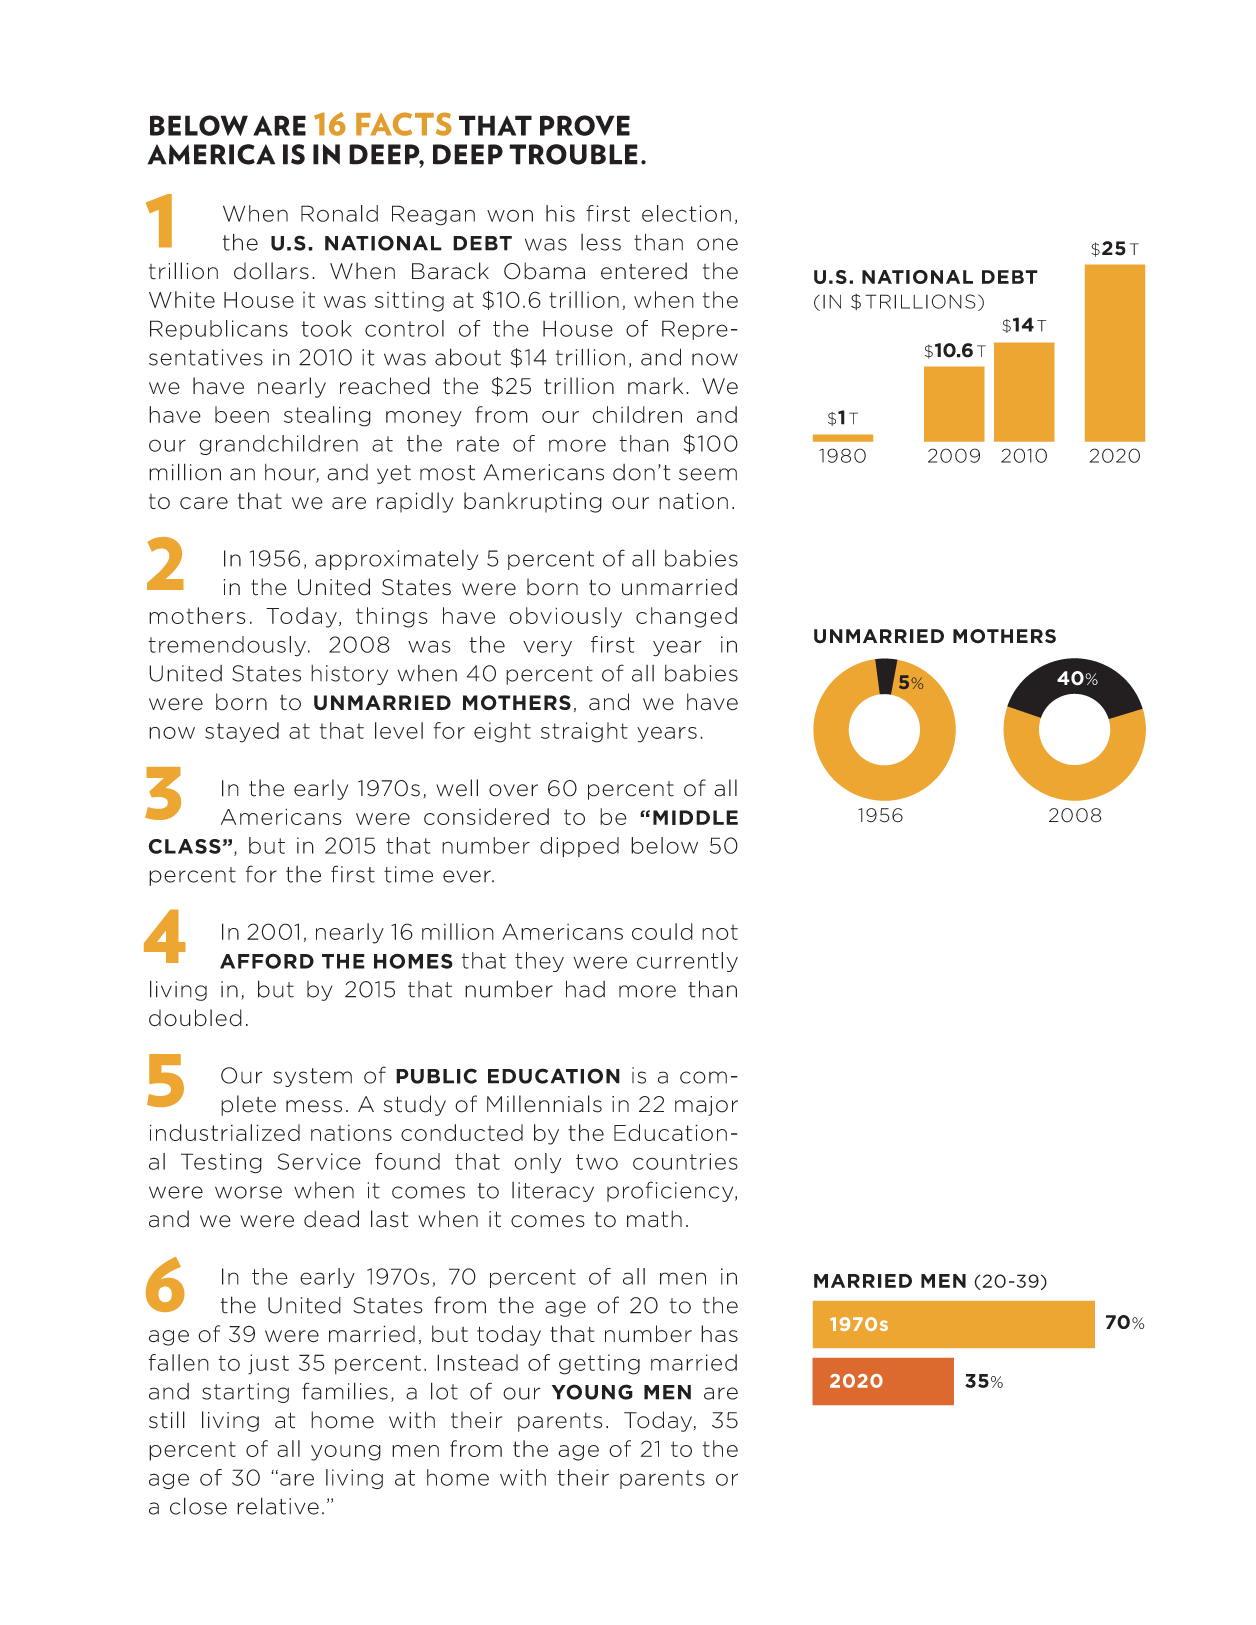 The image size is (1256, 1625). What do you see at coordinates (433, 215) in the page?
I see `Reagan` at bounding box center [433, 215].
